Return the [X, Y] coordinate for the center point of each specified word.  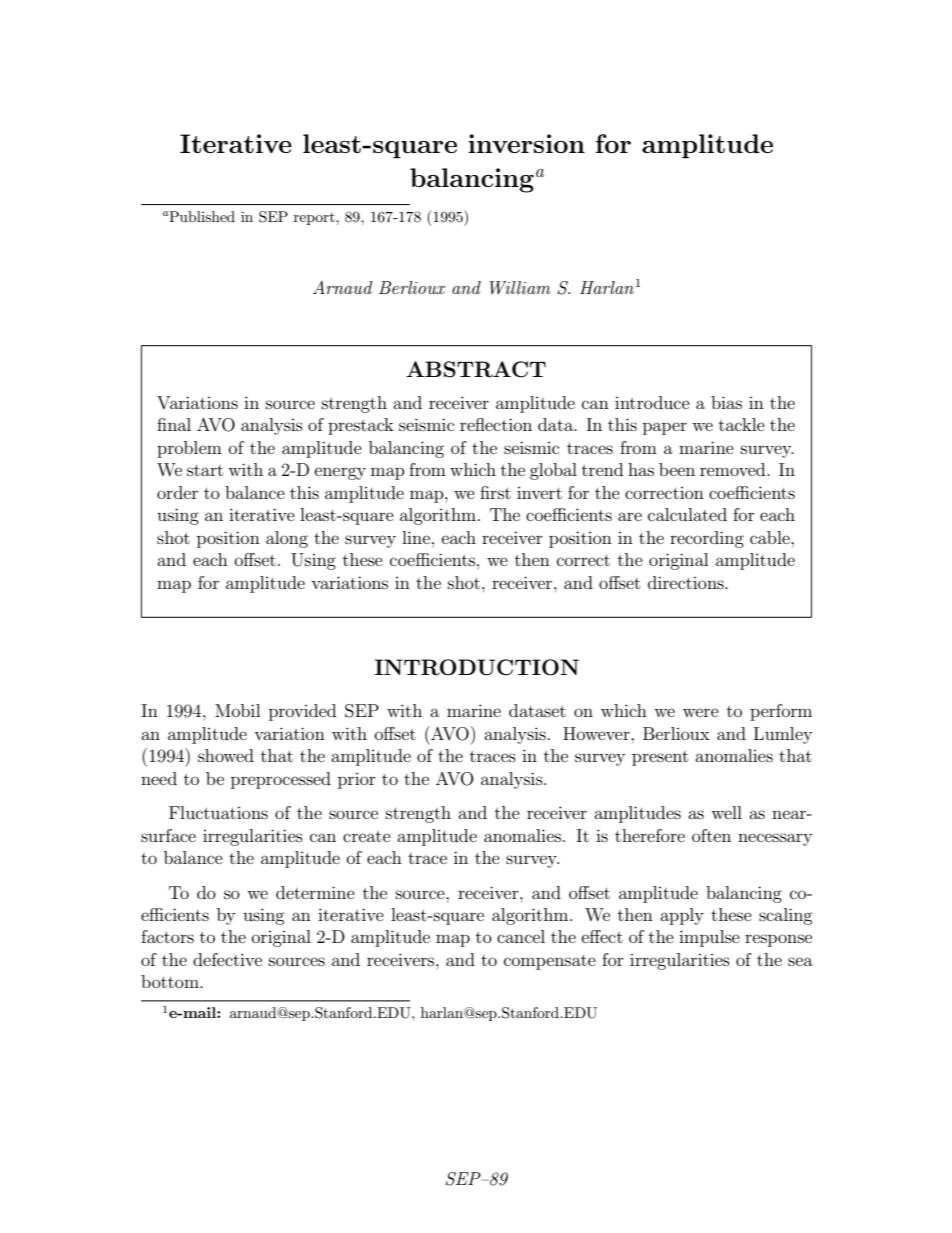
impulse [709, 938]
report [315, 219]
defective [227, 959]
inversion [526, 143]
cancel [521, 936]
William [520, 287]
